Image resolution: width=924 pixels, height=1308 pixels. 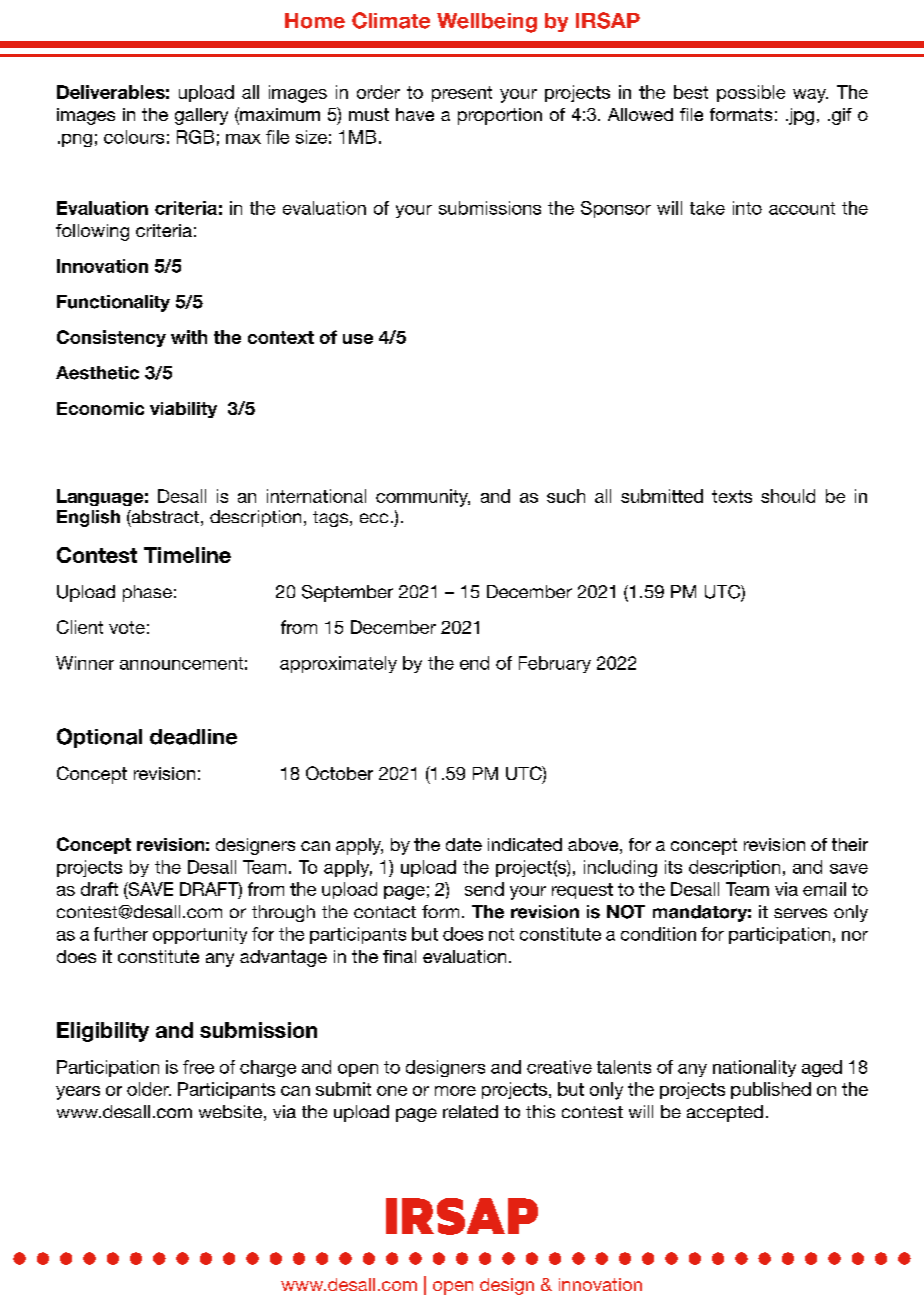 What do you see at coordinates (183, 410) in the page?
I see `viability` at bounding box center [183, 410].
